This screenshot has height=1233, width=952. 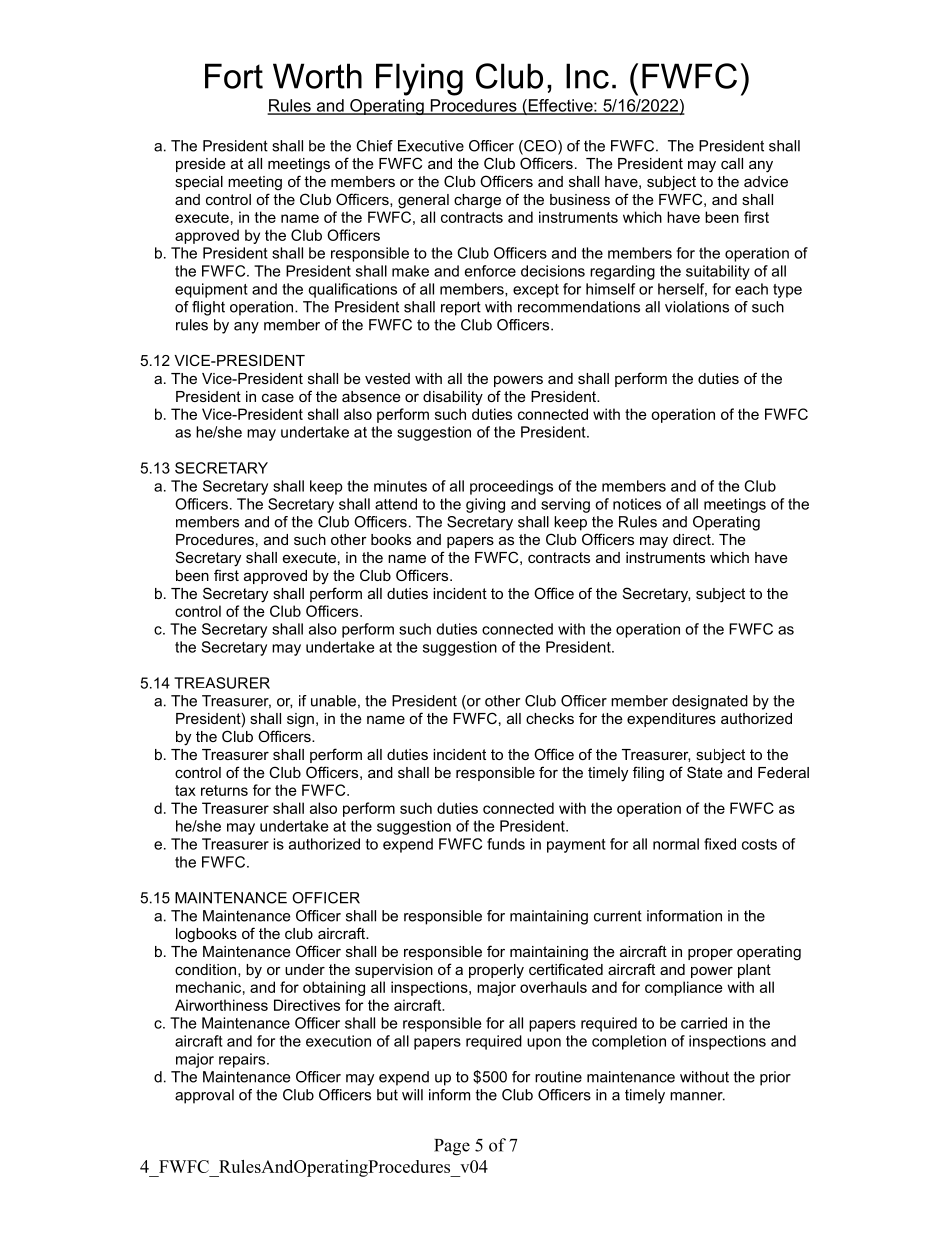 What do you see at coordinates (506, 844) in the screenshot?
I see `funds` at bounding box center [506, 844].
